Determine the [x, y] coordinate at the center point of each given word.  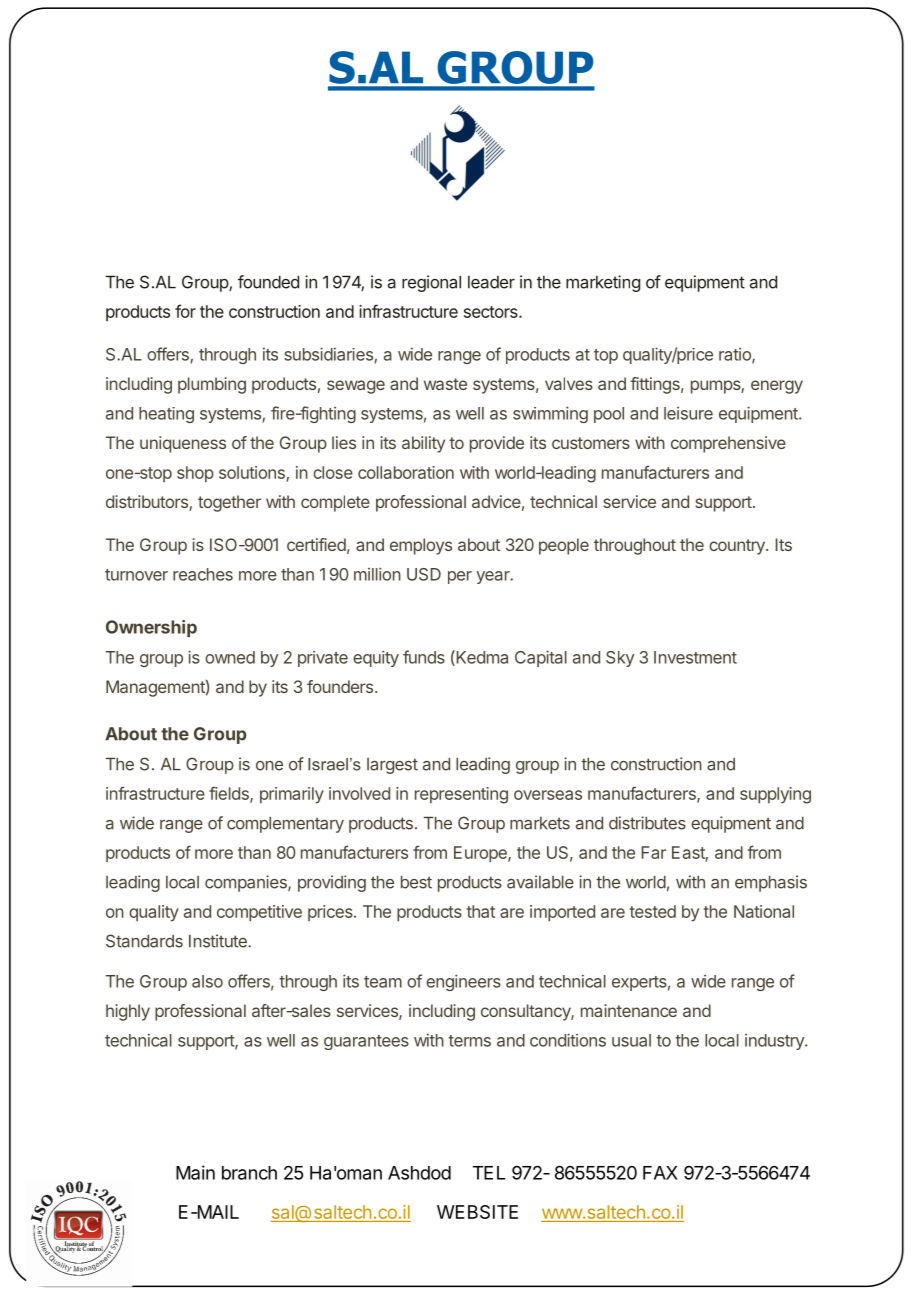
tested [653, 911]
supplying [775, 795]
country [738, 547]
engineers [463, 982]
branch [249, 1173]
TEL [489, 1173]
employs [421, 546]
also [207, 981]
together [229, 503]
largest [392, 766]
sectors [492, 312]
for [185, 311]
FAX [660, 1173]
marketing [603, 283]
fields [230, 794]
